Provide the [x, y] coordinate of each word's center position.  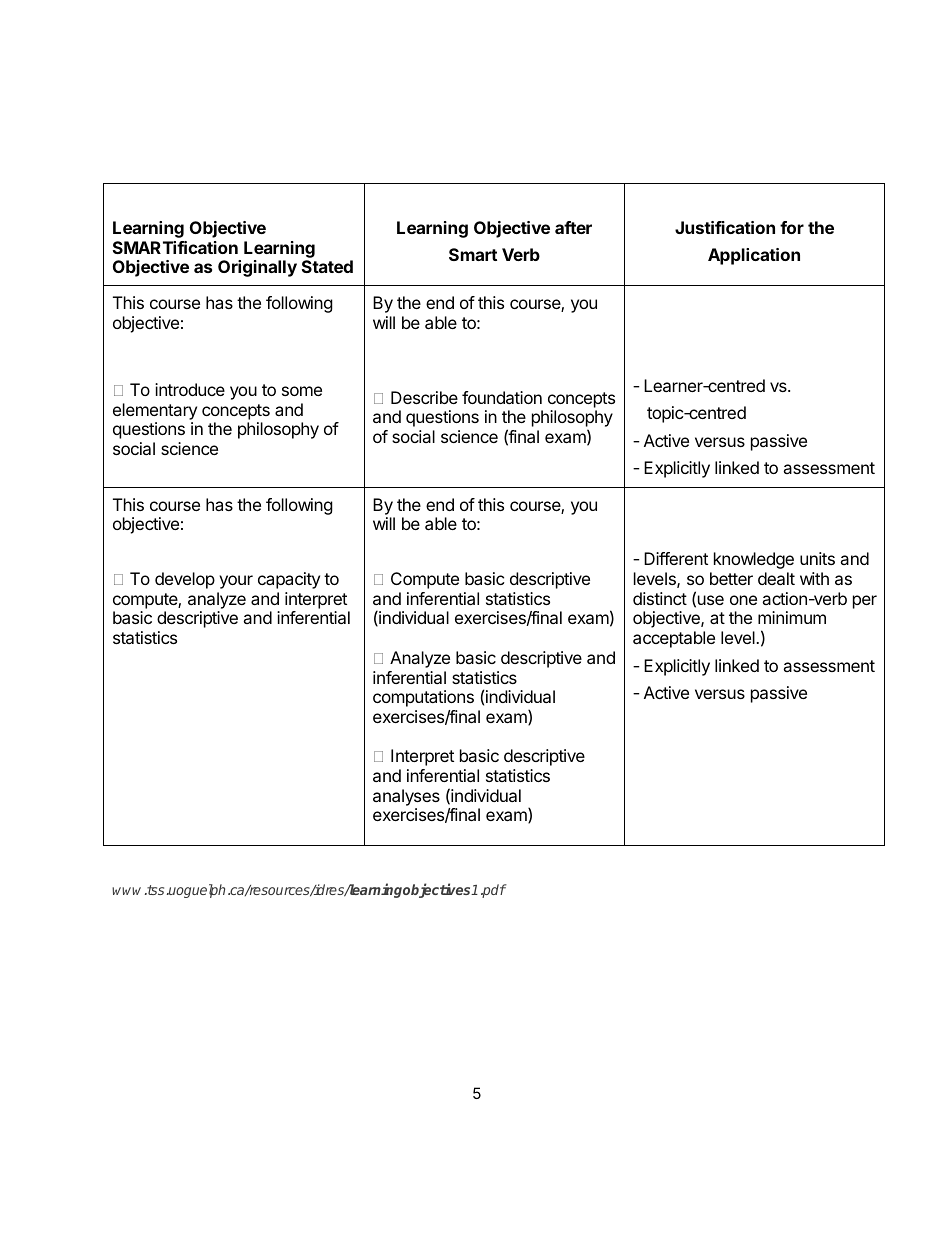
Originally [257, 268]
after [573, 227]
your [236, 582]
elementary [155, 411]
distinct [660, 598]
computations [423, 698]
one [743, 600]
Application [754, 256]
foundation [502, 397]
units [817, 558]
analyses [406, 797]
